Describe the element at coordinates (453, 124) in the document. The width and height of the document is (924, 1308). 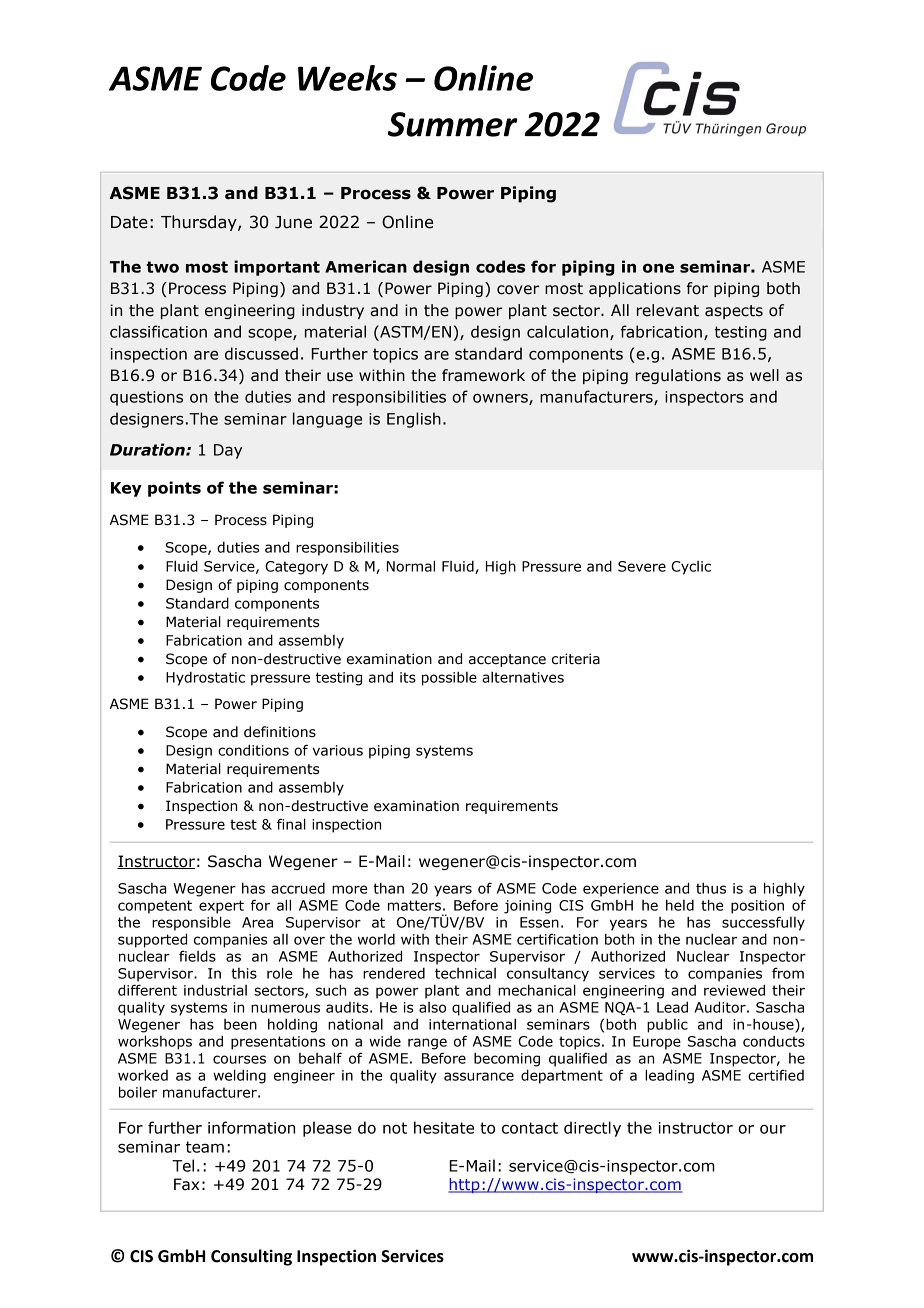
I see `Summer` at that location.
